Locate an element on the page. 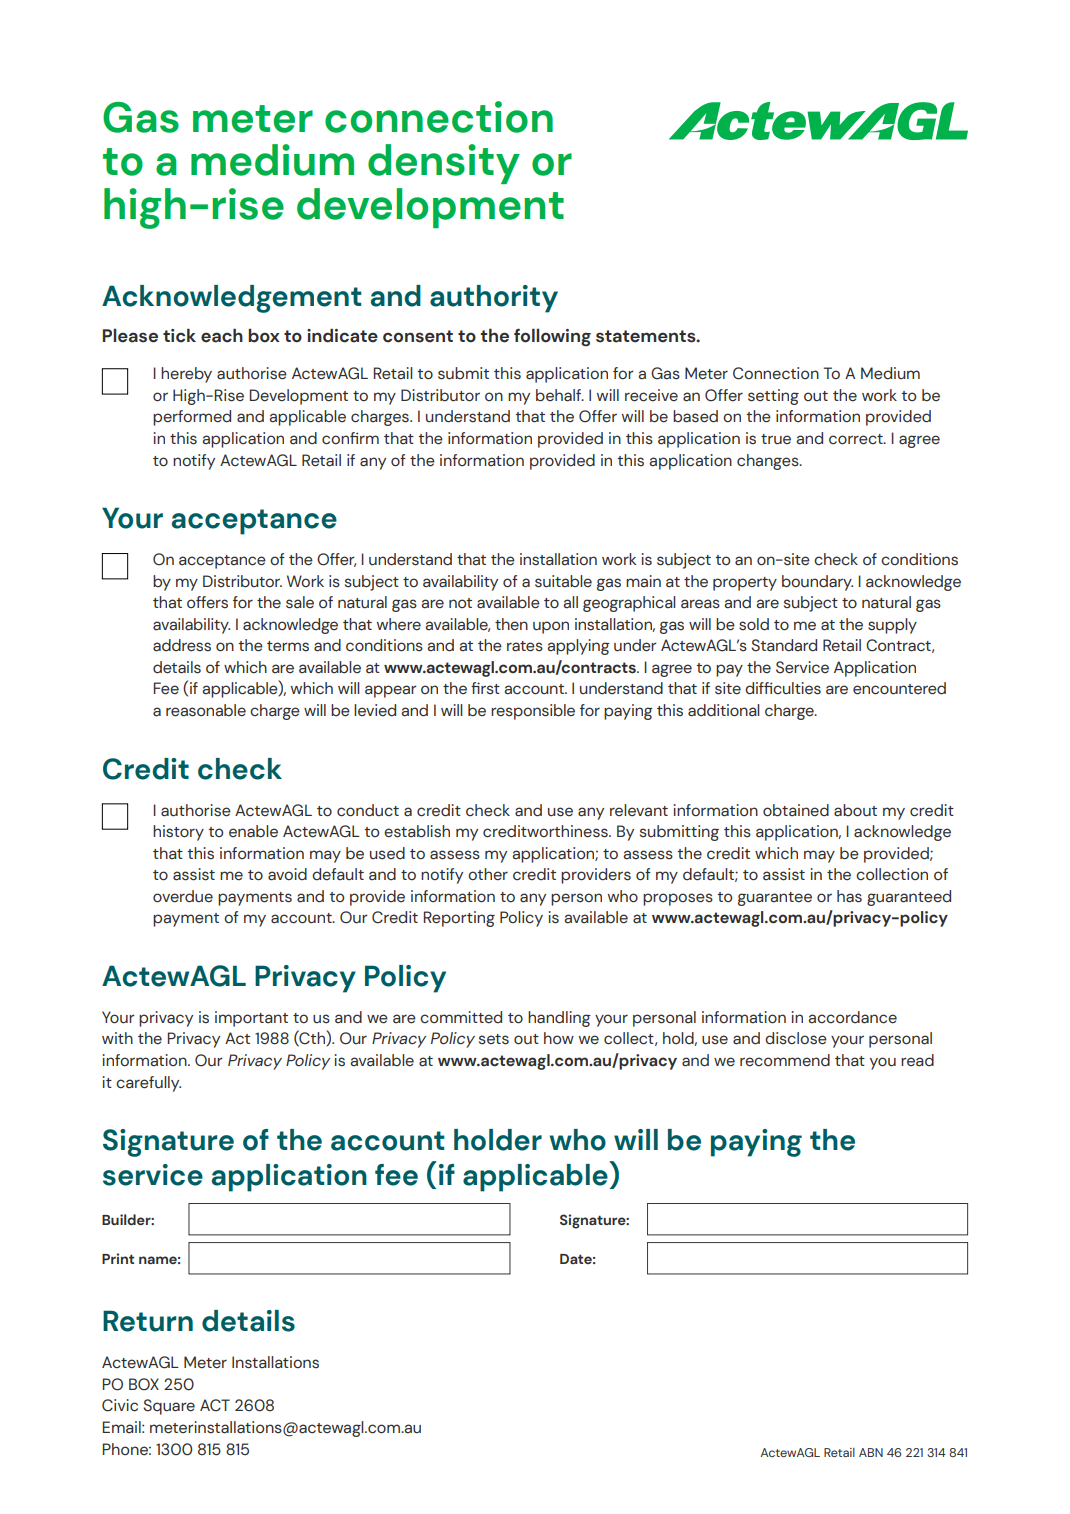 The width and height of the document is (1070, 1514). obtained is located at coordinates (796, 810).
